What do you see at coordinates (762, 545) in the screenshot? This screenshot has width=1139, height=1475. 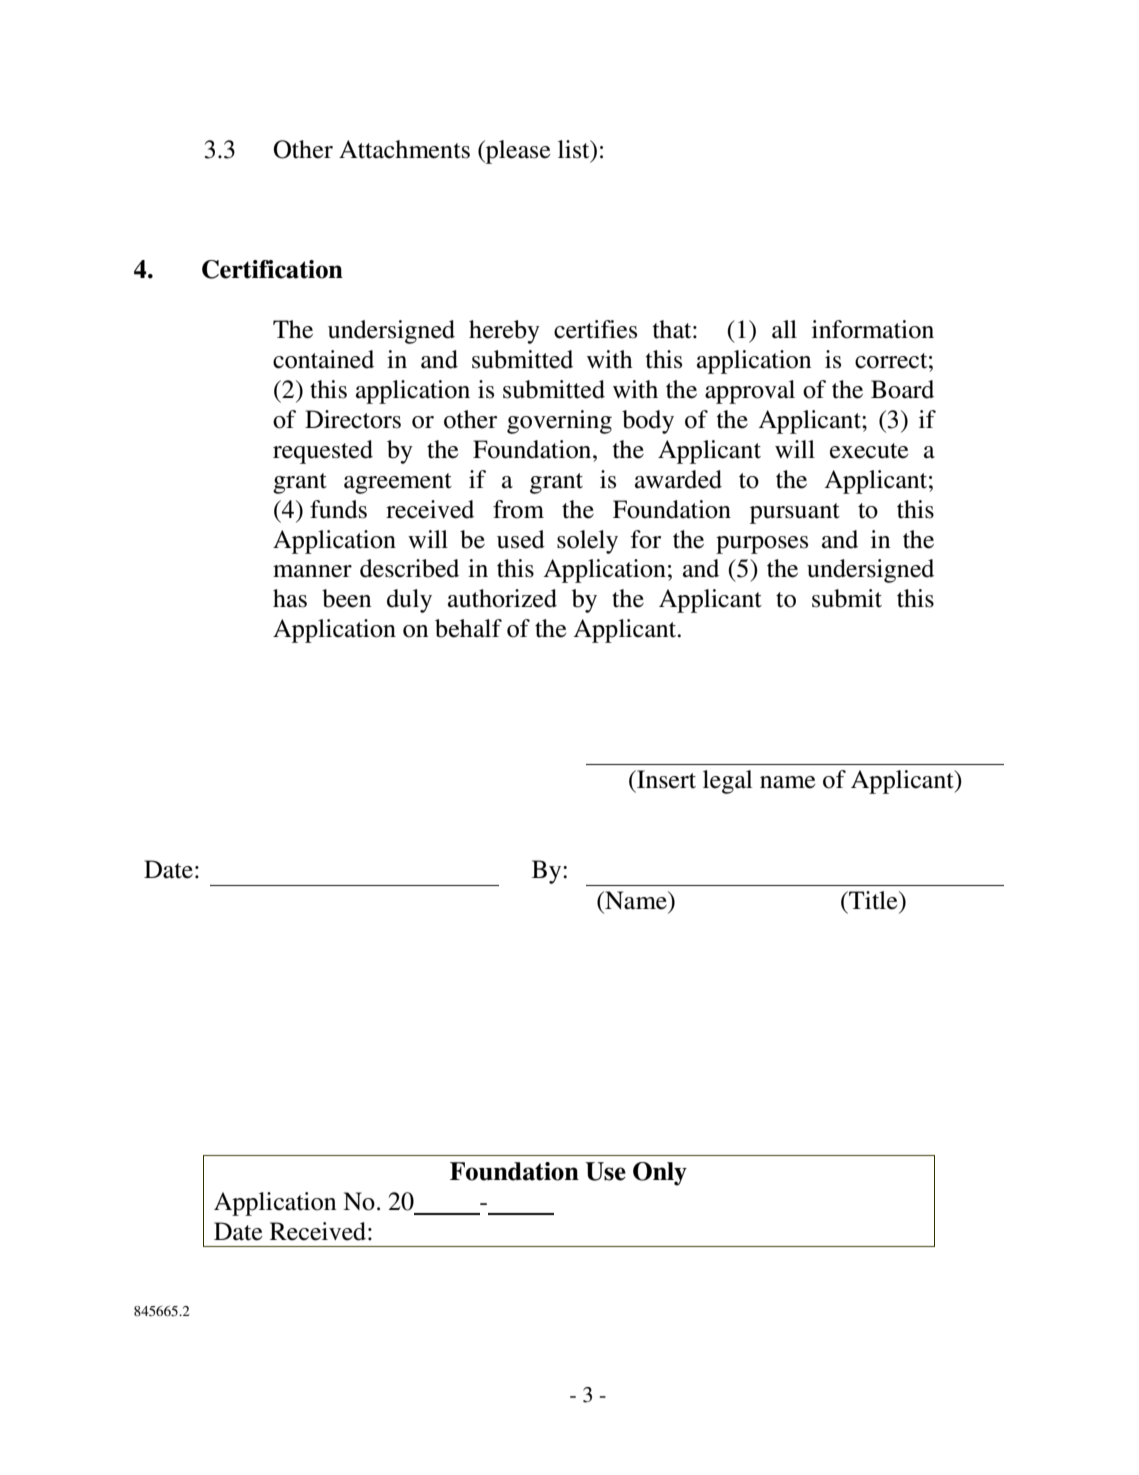 I see `purposes` at bounding box center [762, 545].
